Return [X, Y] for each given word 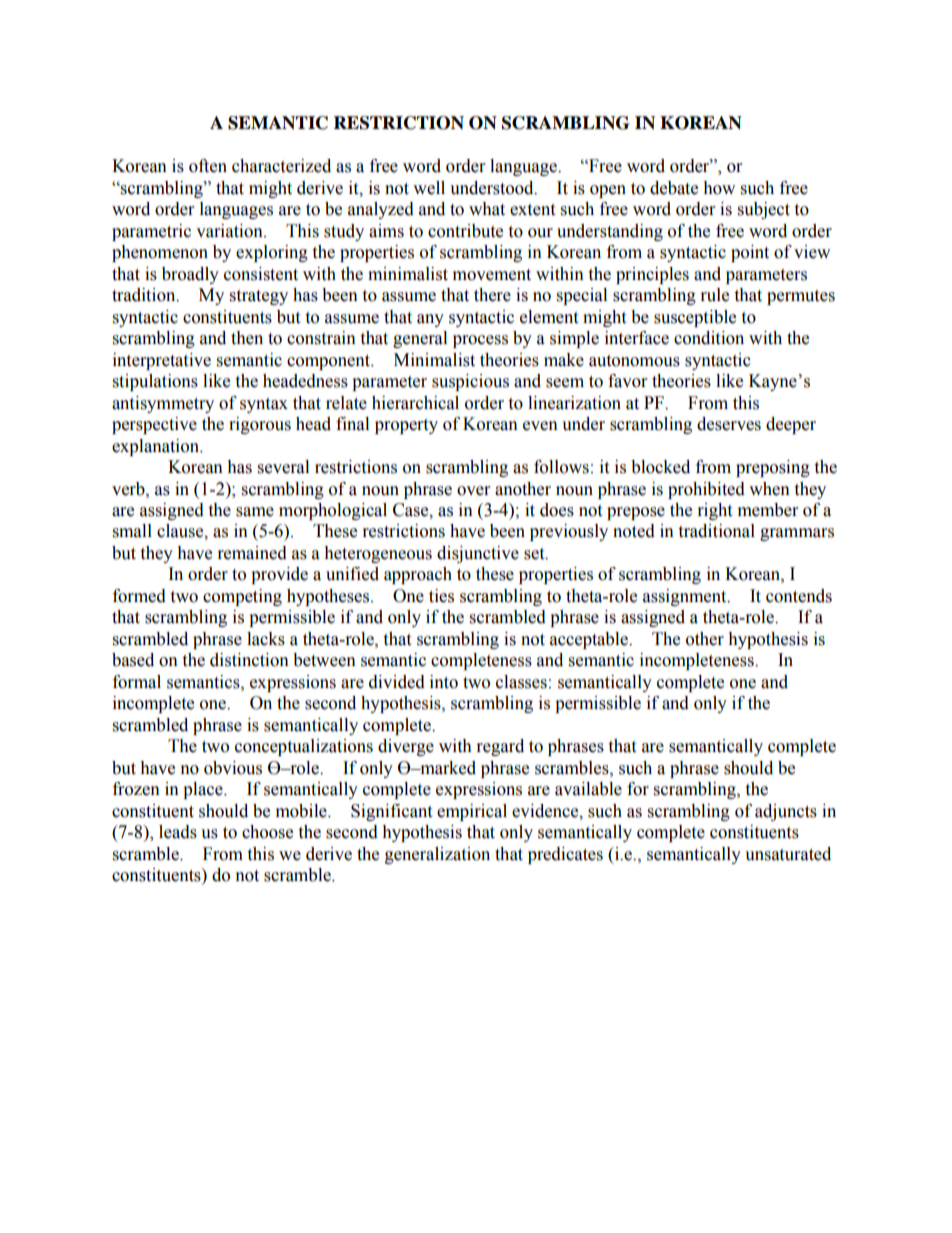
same [255, 512]
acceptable [590, 640]
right [715, 511]
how [719, 188]
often [208, 166]
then [247, 338]
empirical [472, 812]
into [444, 682]
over [473, 491]
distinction [249, 660]
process [480, 341]
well [429, 188]
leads [178, 832]
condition [709, 338]
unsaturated [788, 854]
